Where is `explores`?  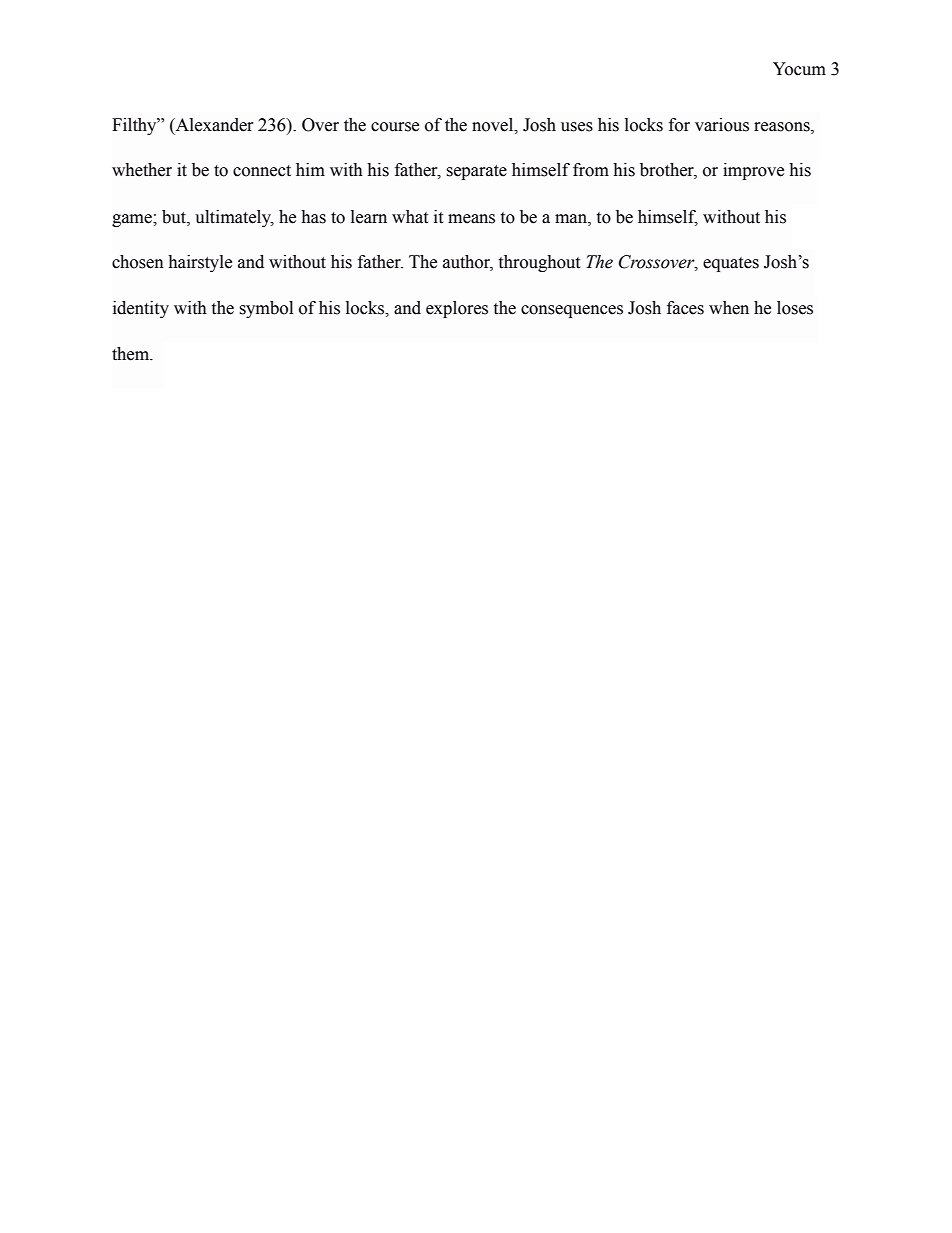 explores is located at coordinates (457, 309).
